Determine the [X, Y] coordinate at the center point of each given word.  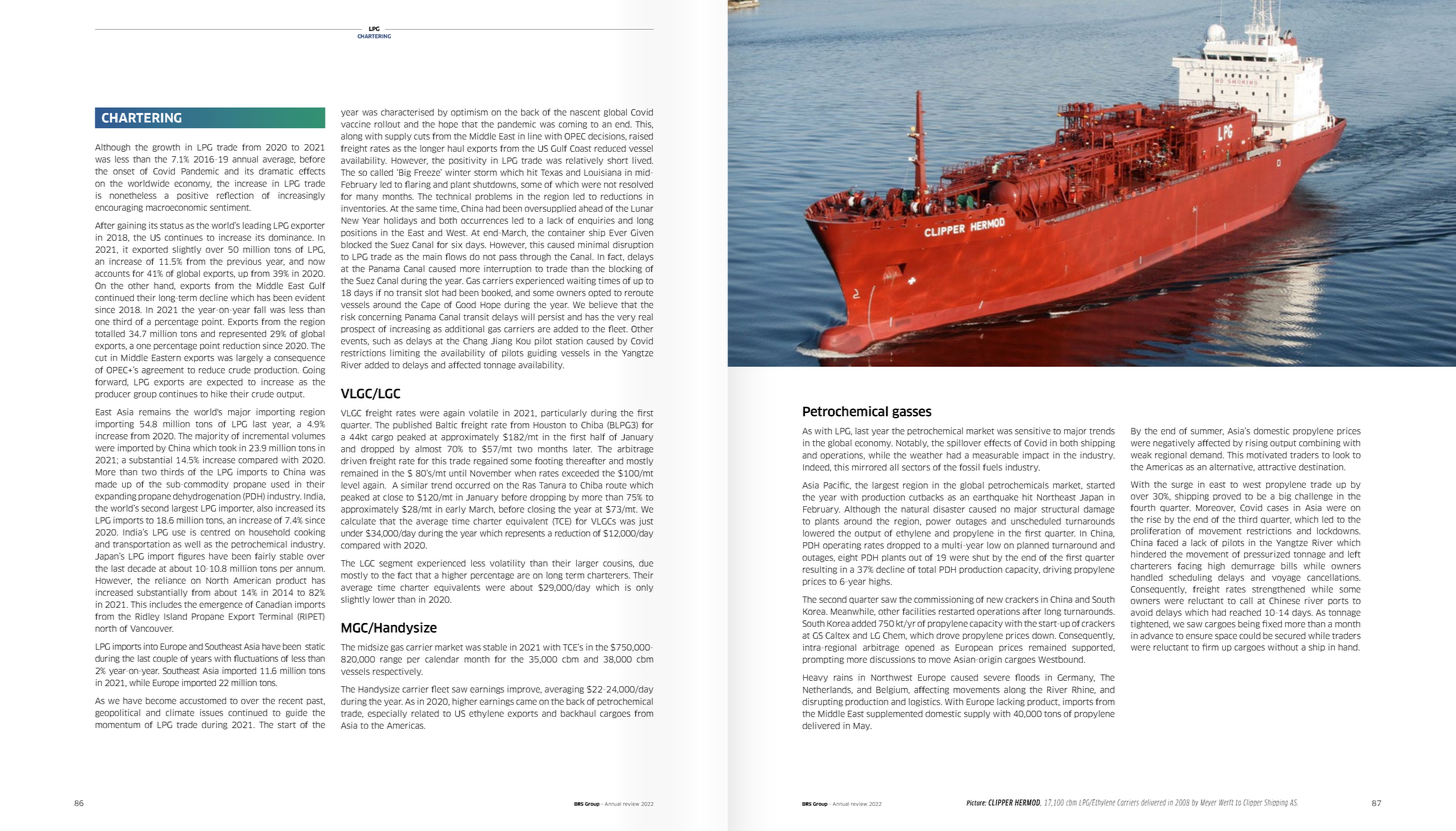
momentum [117, 725]
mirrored [869, 467]
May [862, 727]
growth [166, 148]
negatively [1174, 443]
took [228, 448]
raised [641, 136]
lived [642, 160]
